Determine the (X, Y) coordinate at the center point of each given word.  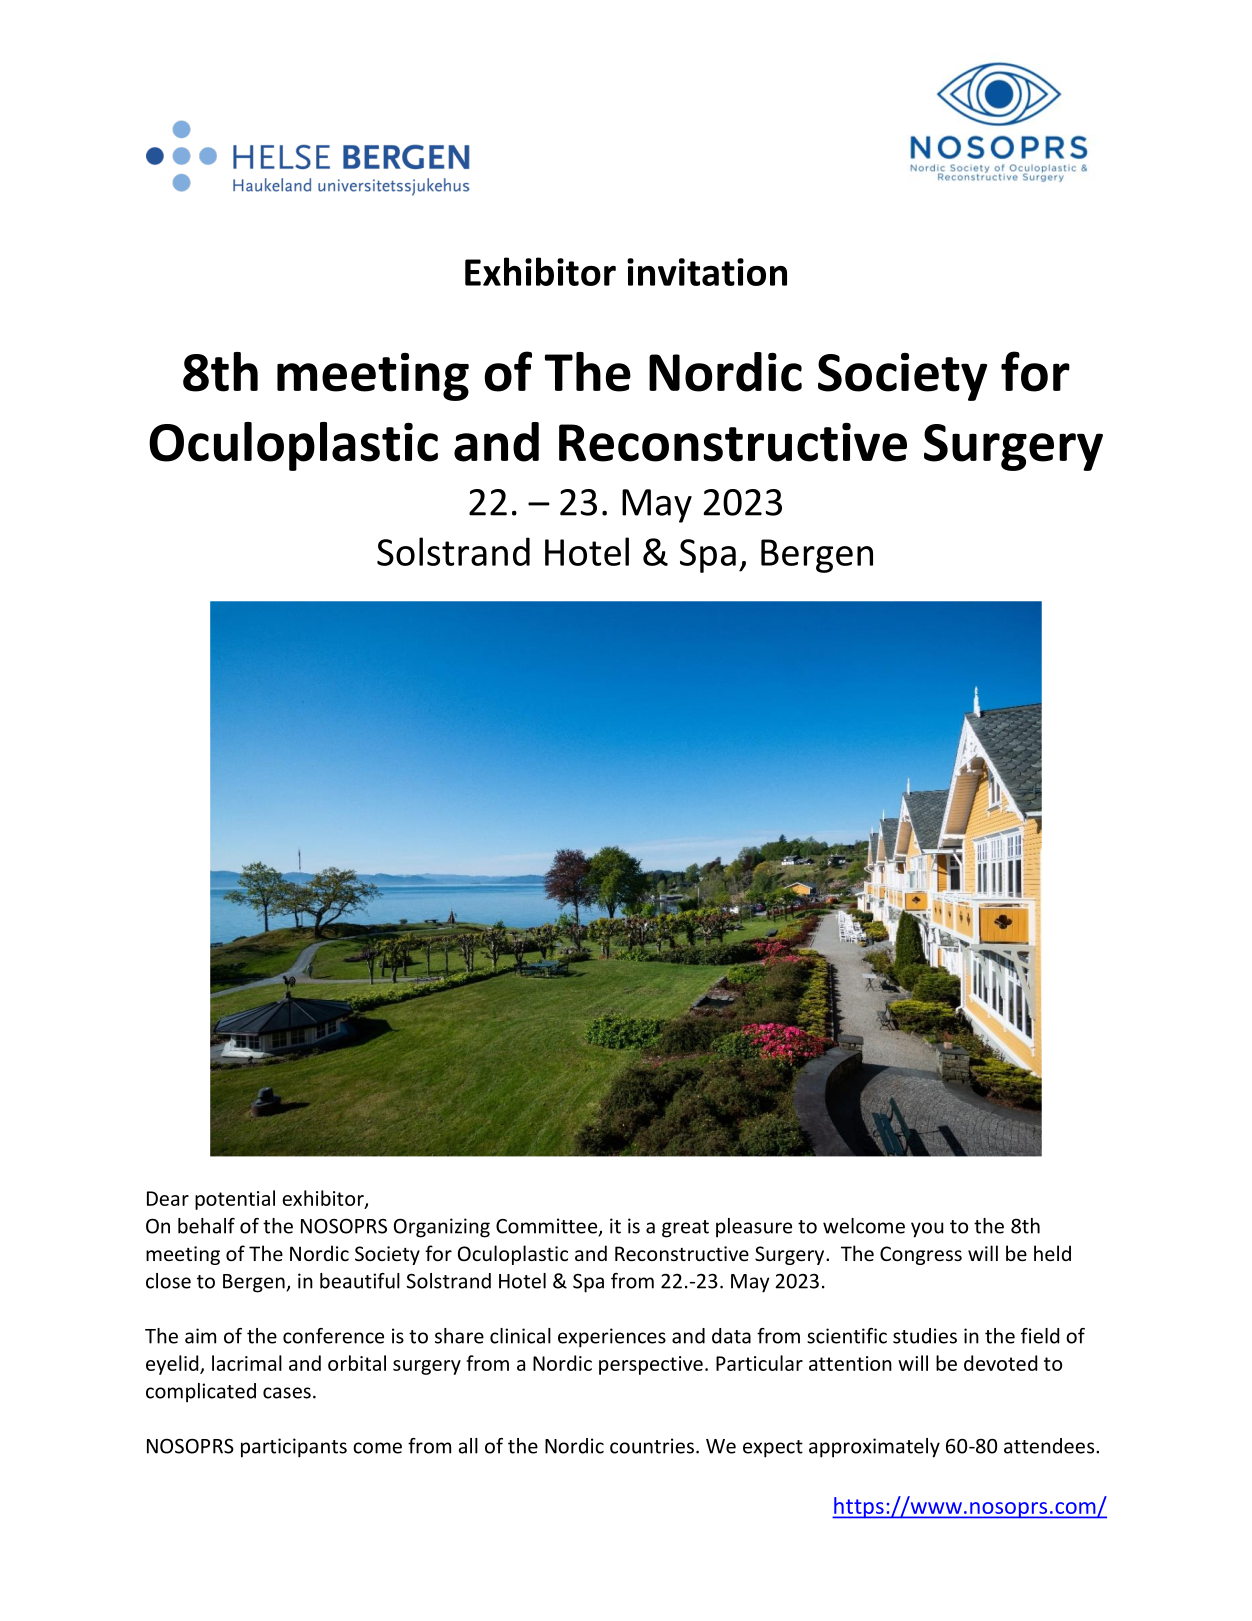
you (927, 1230)
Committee (548, 1227)
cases (287, 1393)
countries (652, 1446)
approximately (874, 1448)
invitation (707, 272)
